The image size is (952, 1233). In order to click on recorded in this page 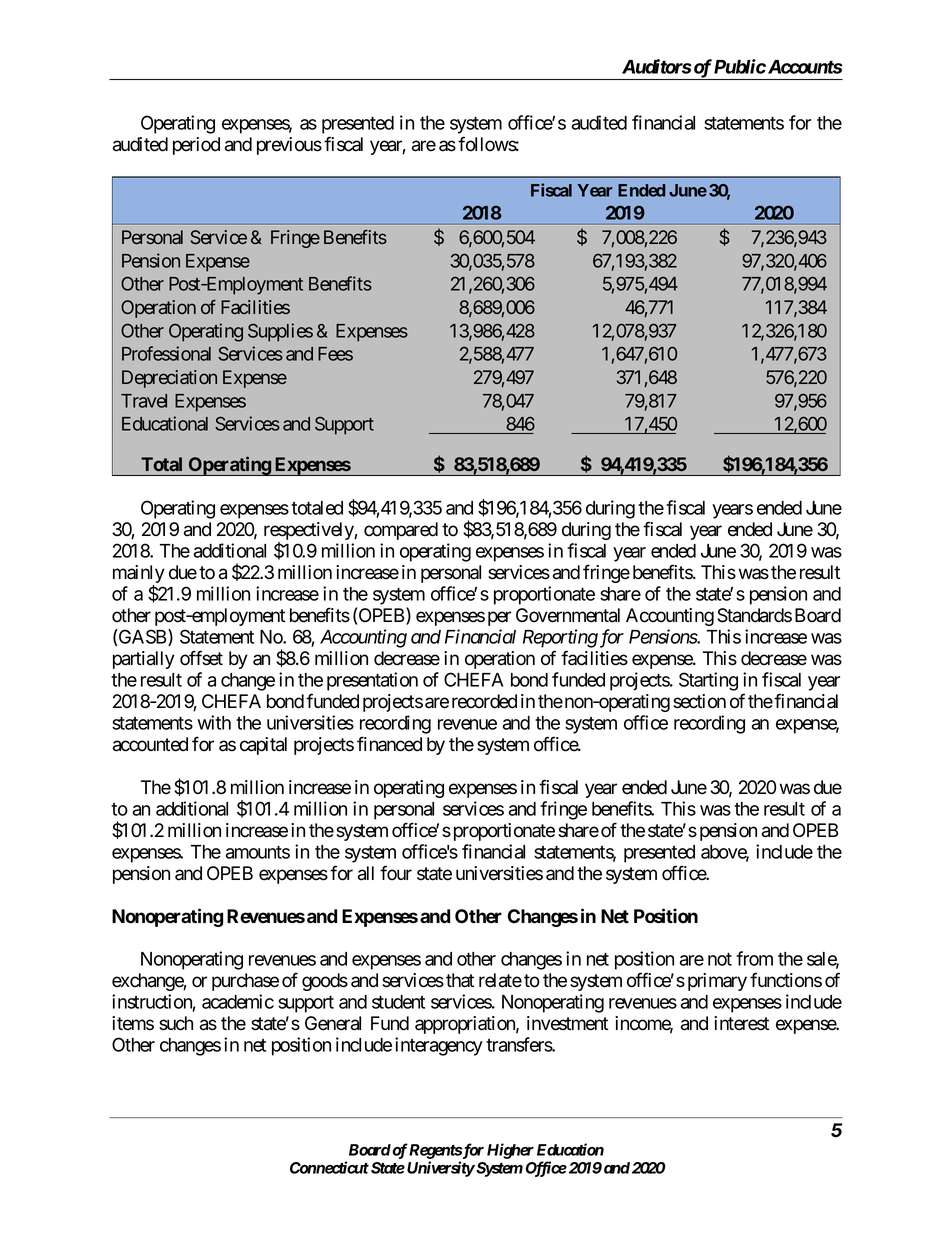, I will do `click(484, 701)`.
